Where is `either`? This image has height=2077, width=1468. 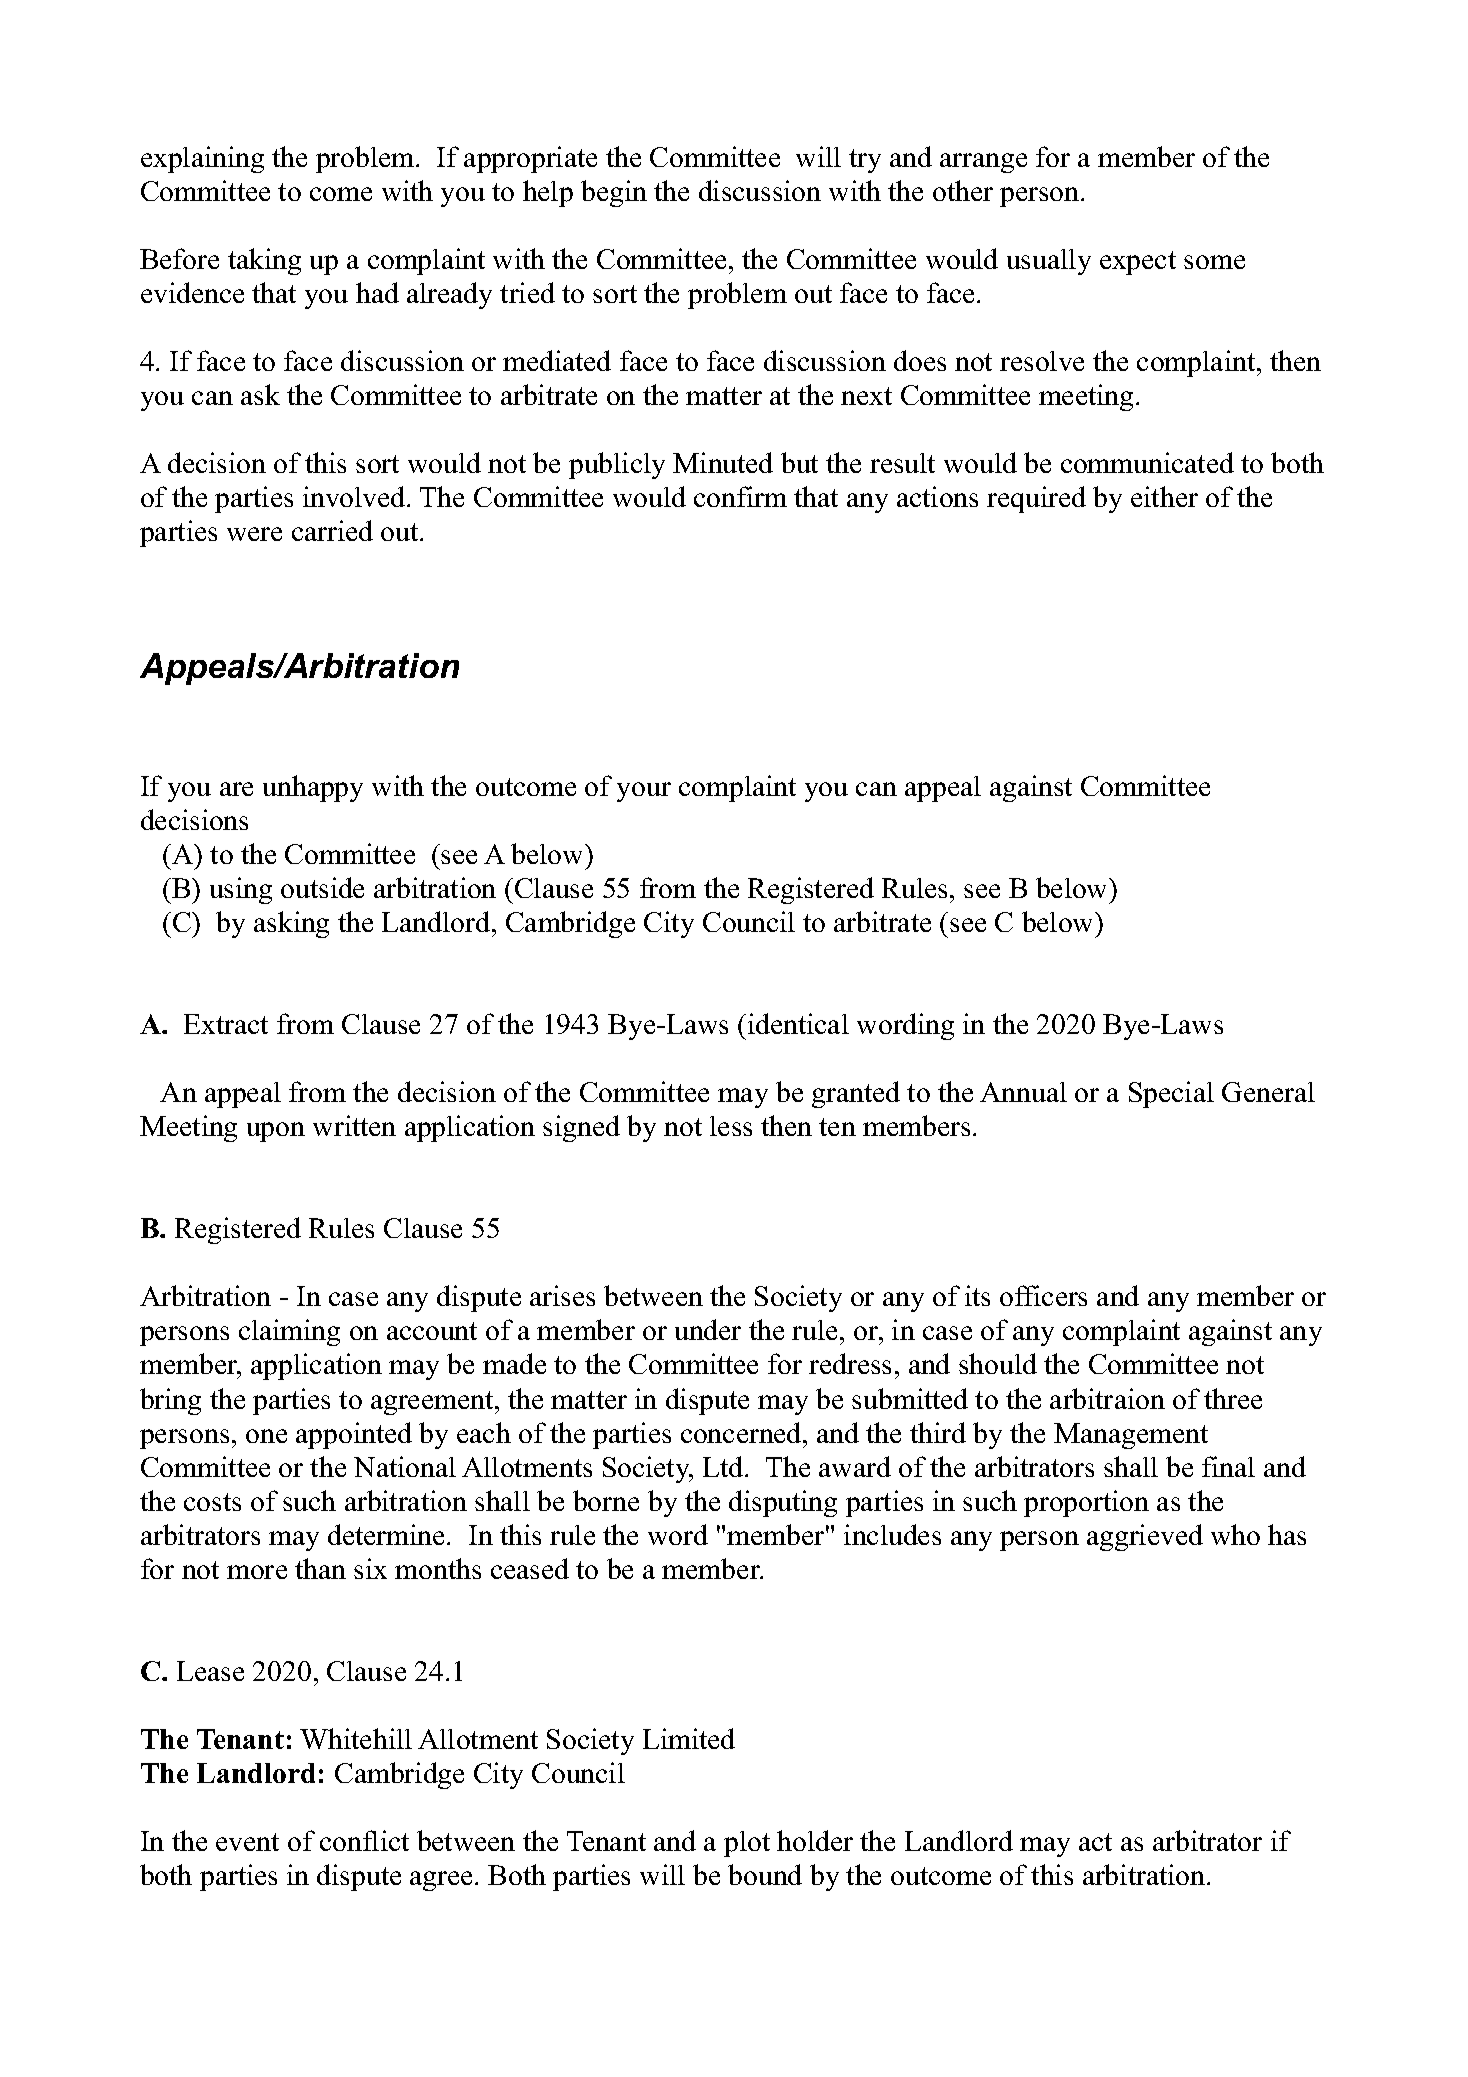
either is located at coordinates (1164, 496).
